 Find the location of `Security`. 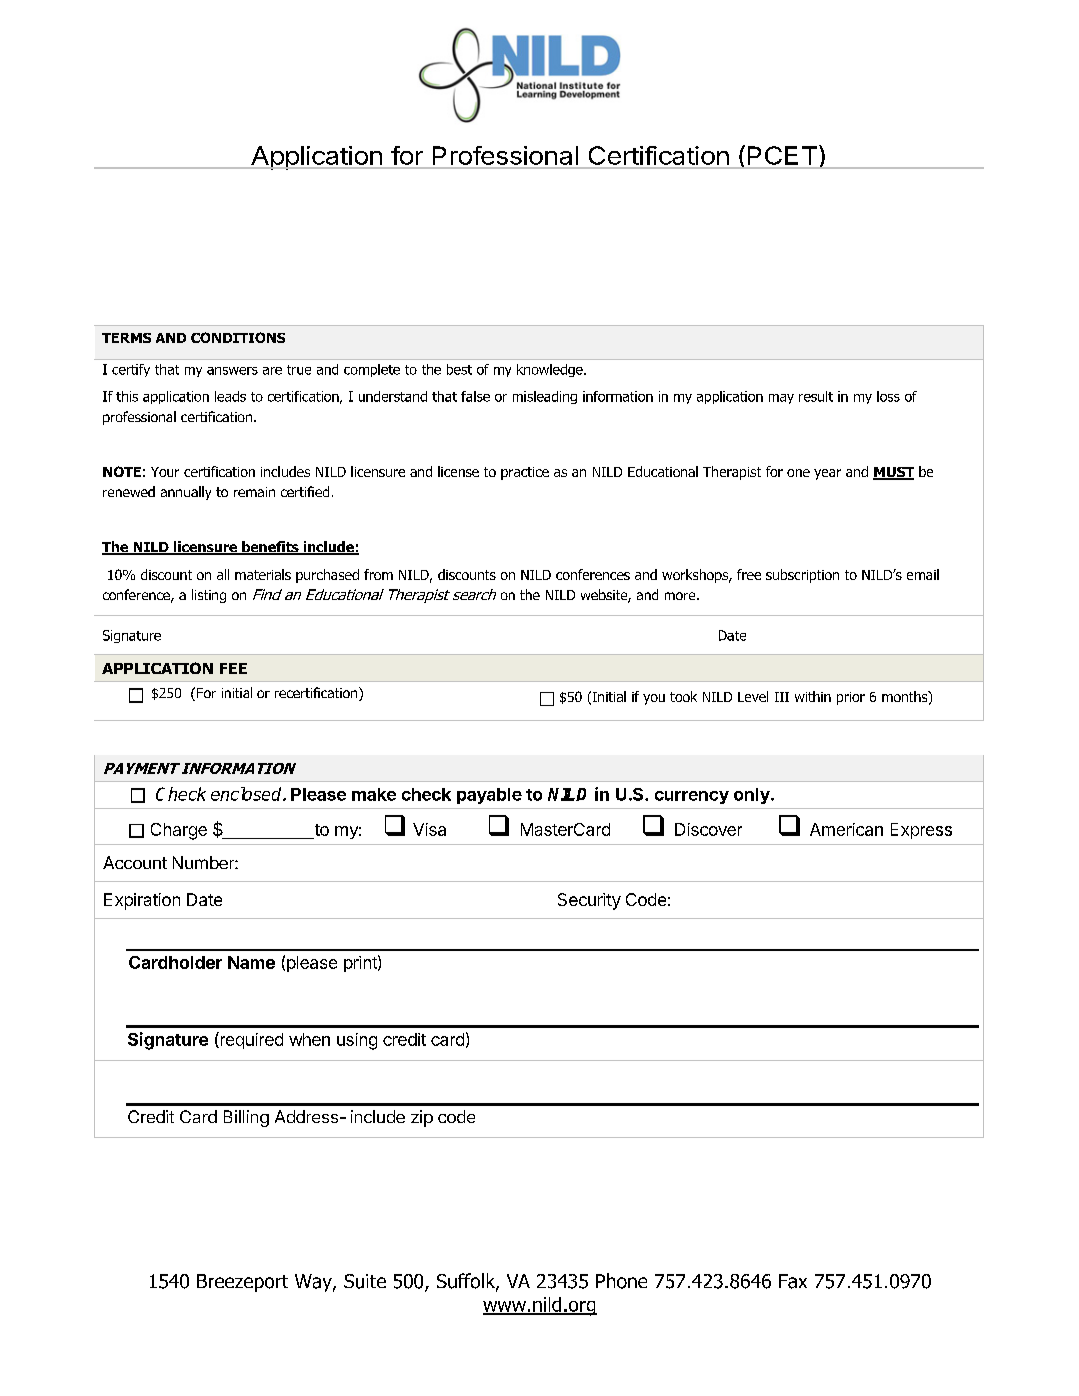

Security is located at coordinates (589, 901).
